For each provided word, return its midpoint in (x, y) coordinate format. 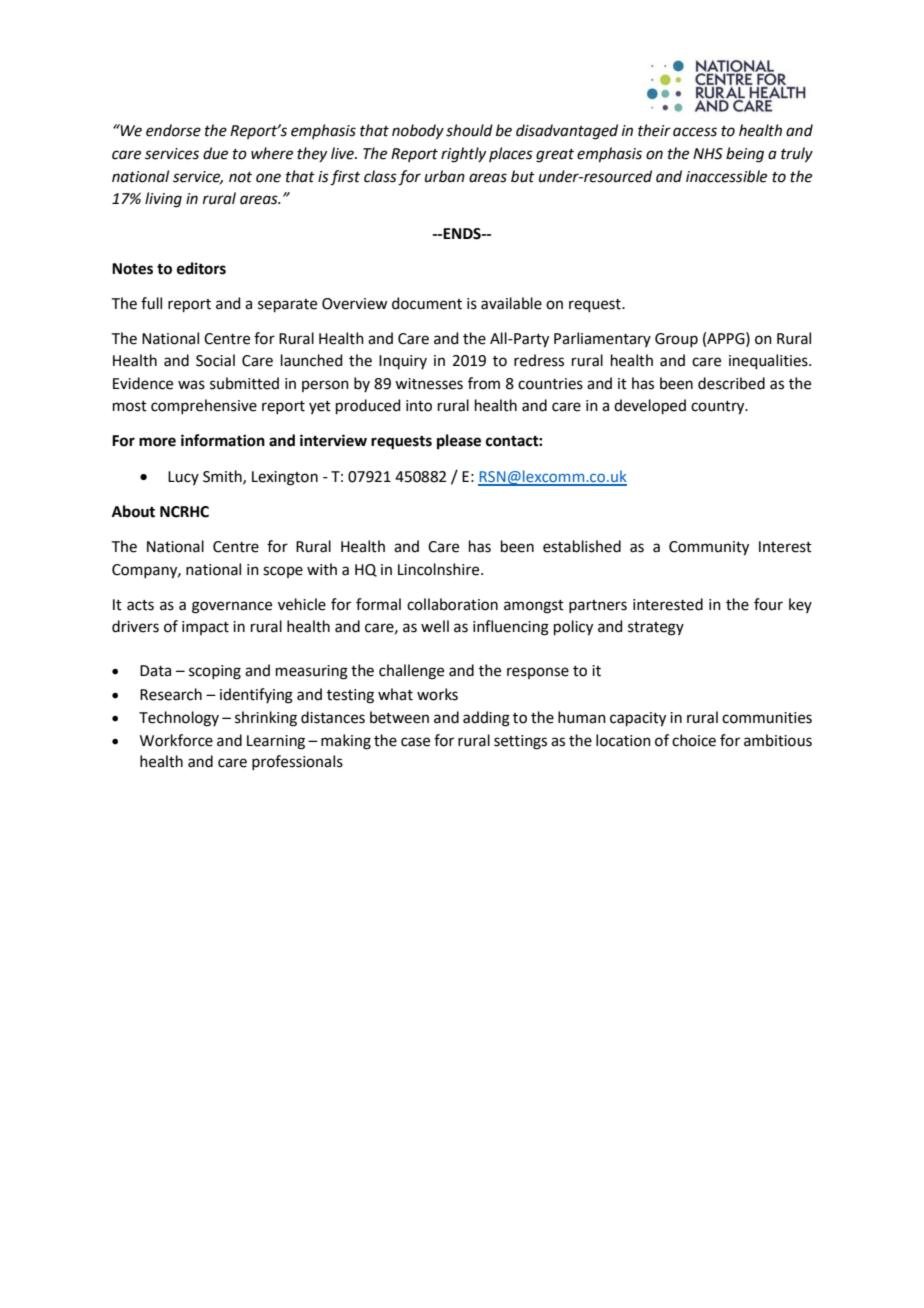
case (415, 742)
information (223, 440)
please (459, 442)
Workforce (176, 740)
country (719, 408)
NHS (708, 154)
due (215, 153)
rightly (463, 155)
